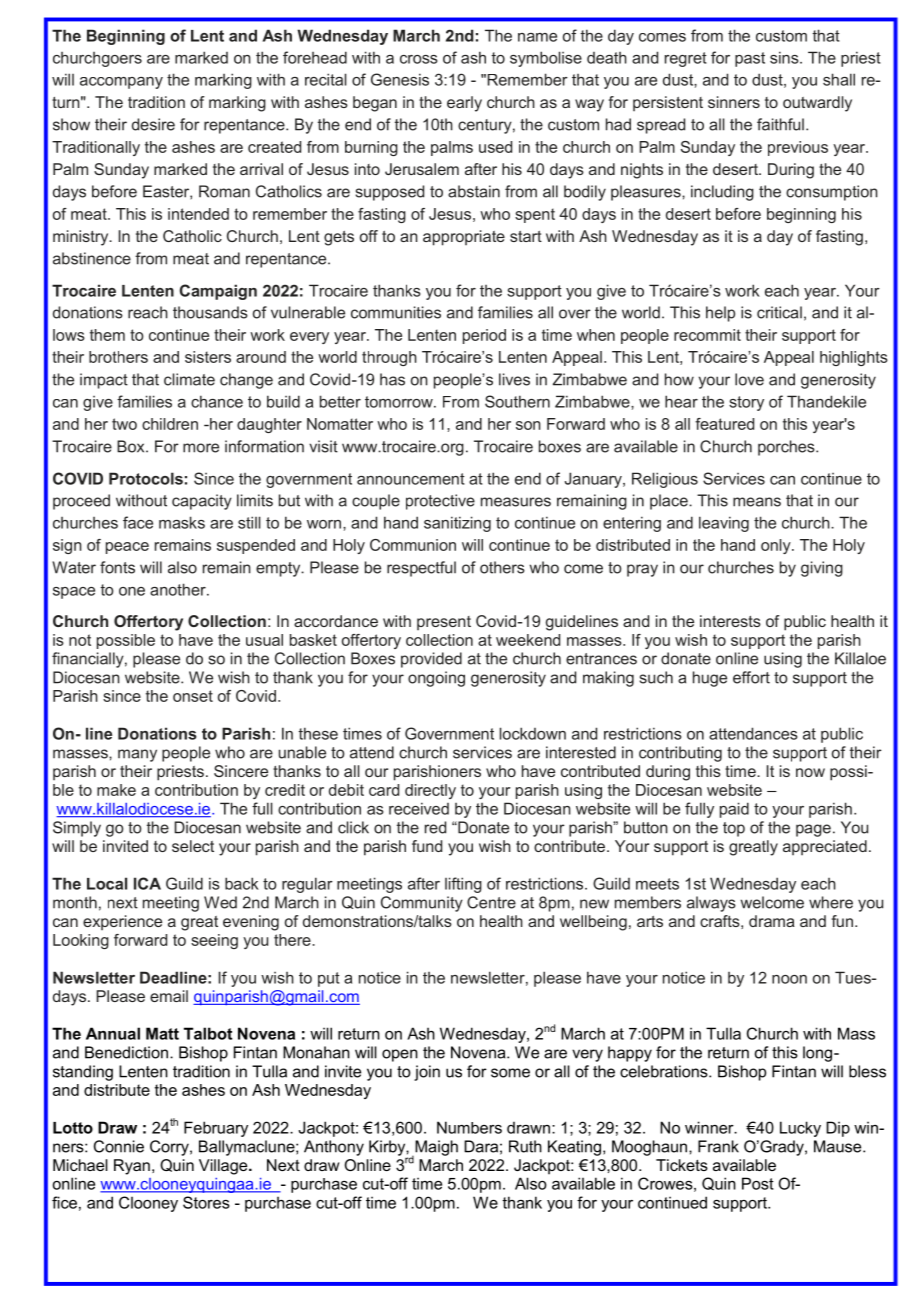 This screenshot has height=1308, width=924. What do you see at coordinates (484, 336) in the screenshot?
I see `period` at bounding box center [484, 336].
